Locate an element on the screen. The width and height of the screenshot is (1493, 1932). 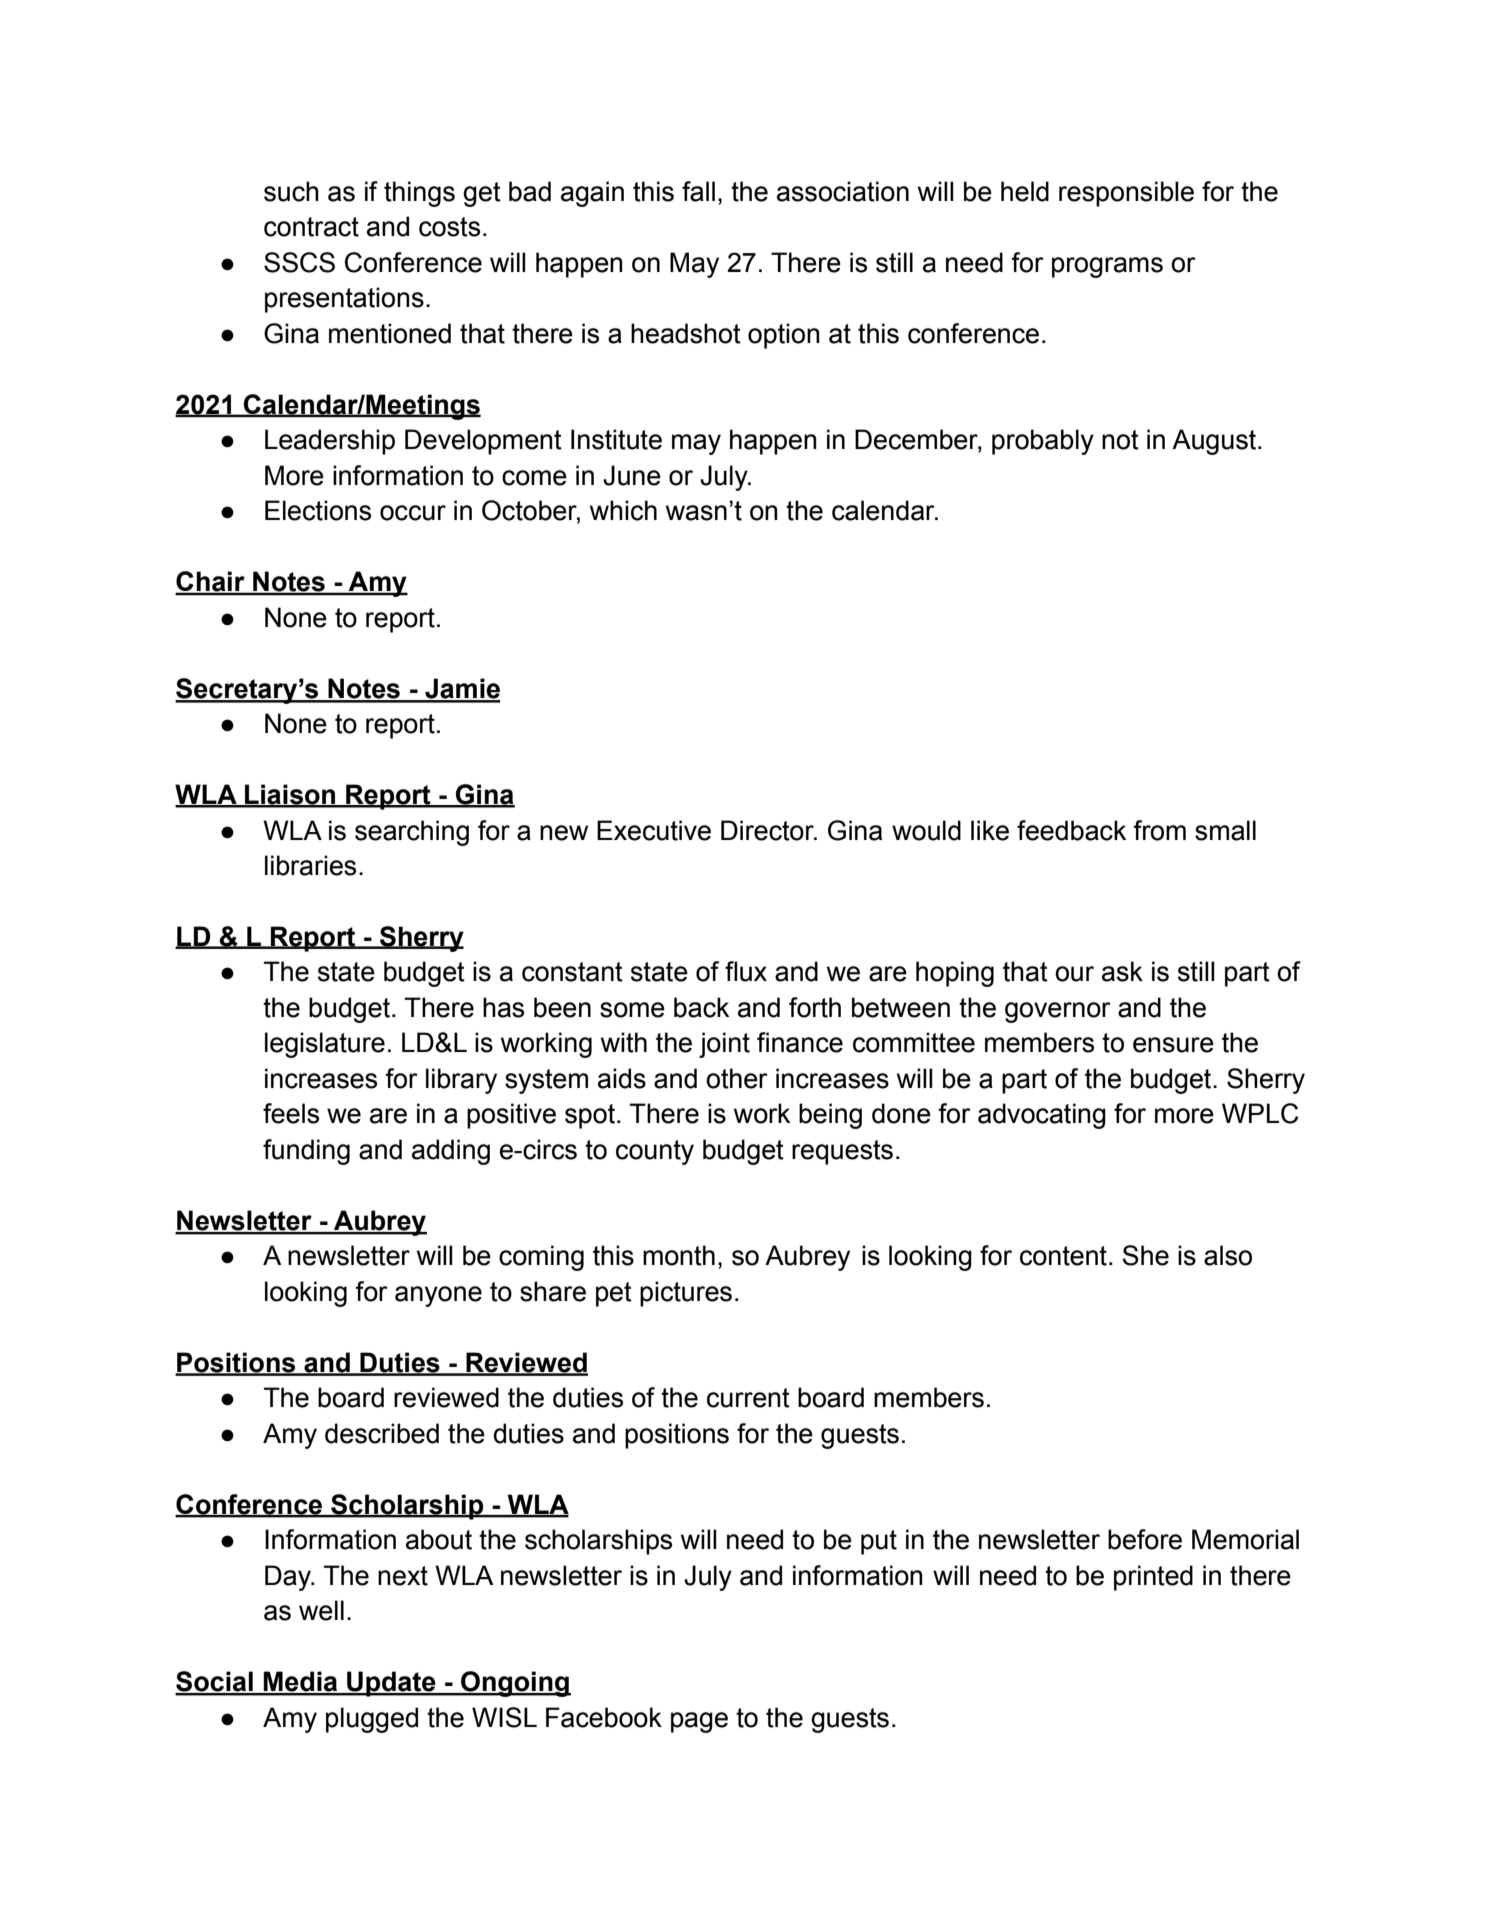
flux is located at coordinates (746, 971).
